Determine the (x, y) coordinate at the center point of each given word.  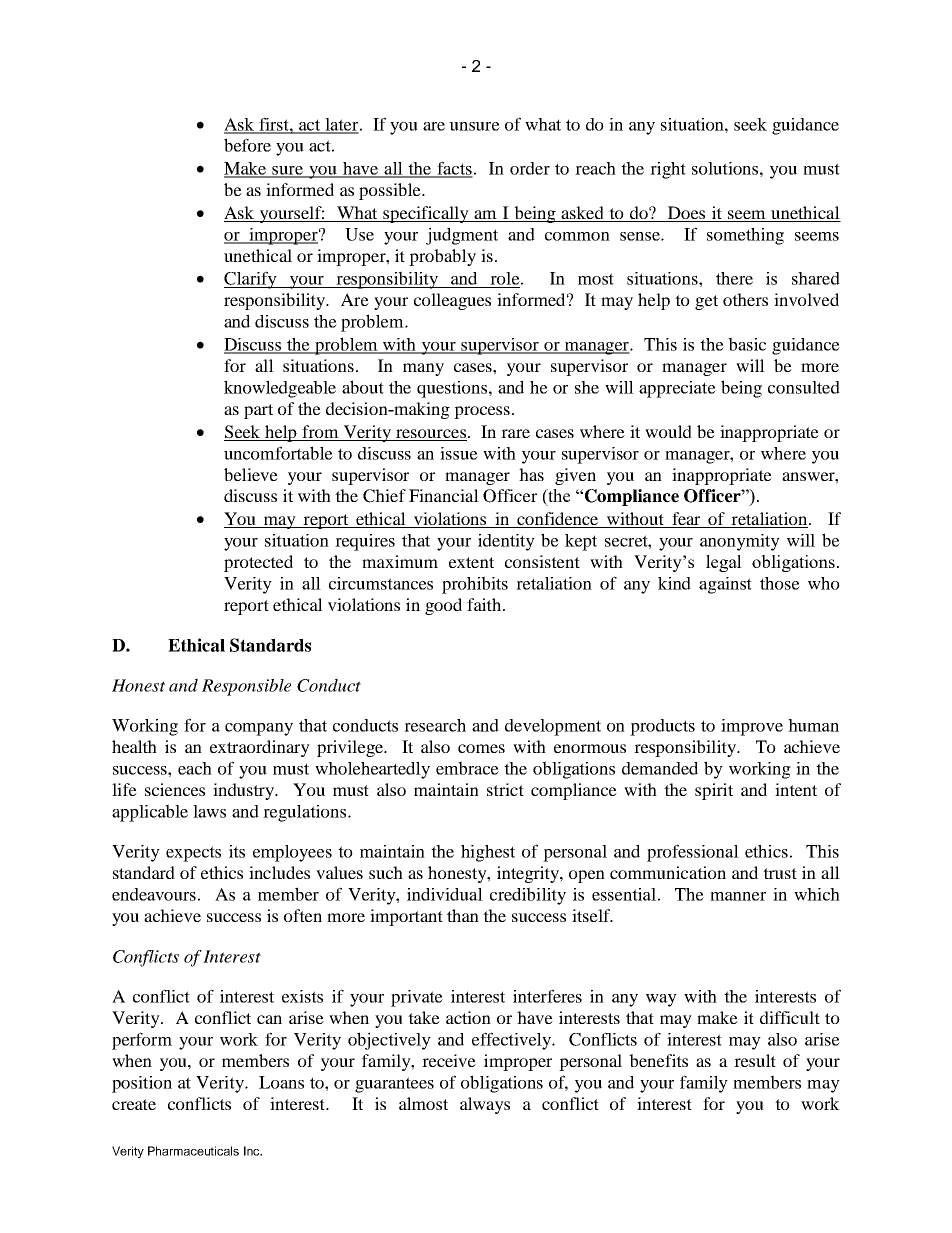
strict (505, 789)
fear (686, 520)
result (755, 1060)
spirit (714, 791)
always (485, 1105)
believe (251, 474)
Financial (444, 495)
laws (209, 811)
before (247, 145)
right (668, 170)
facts (454, 169)
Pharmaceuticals (193, 1151)
